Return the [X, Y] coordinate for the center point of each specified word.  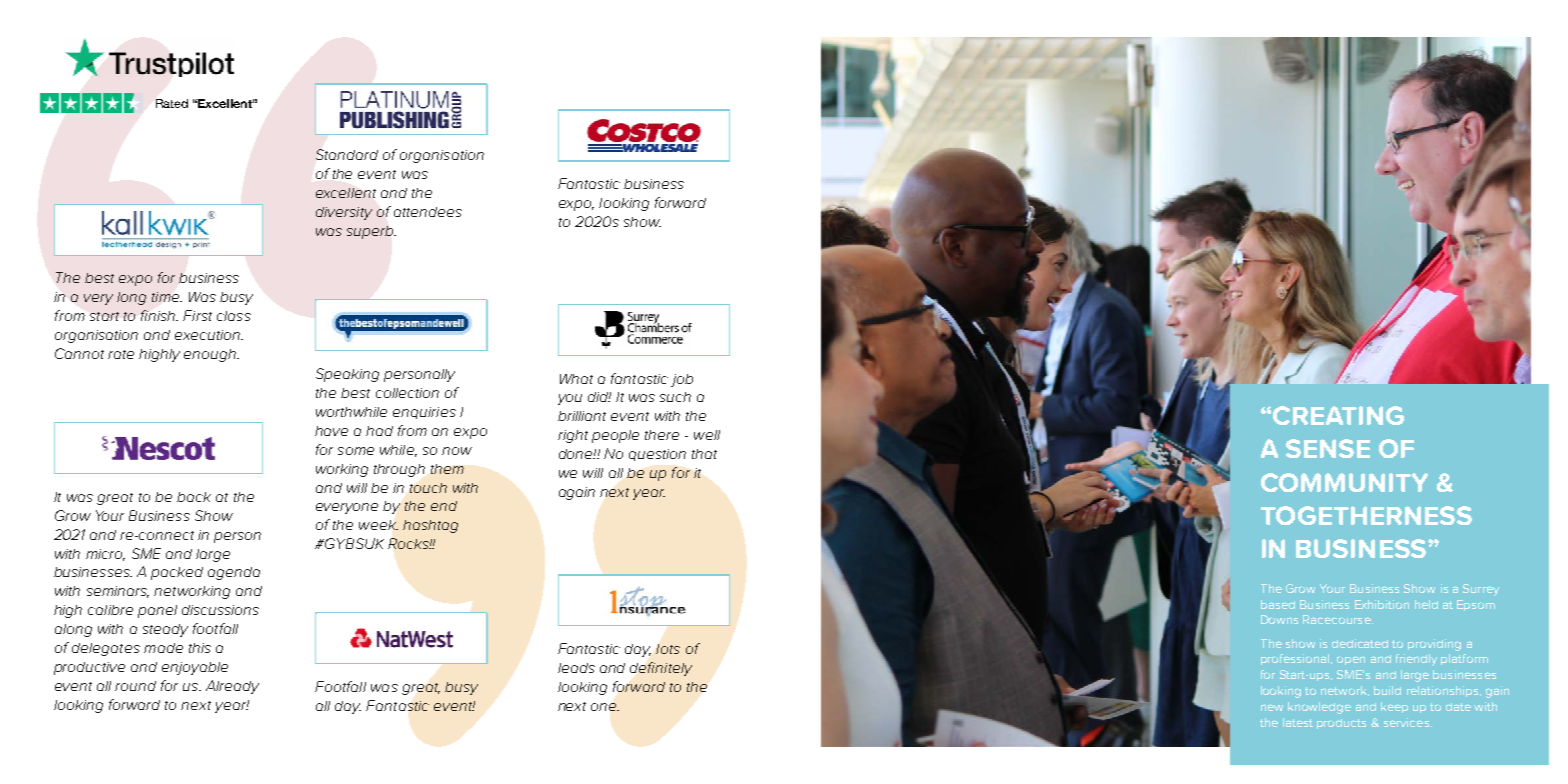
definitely [661, 669]
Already [232, 687]
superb [371, 232]
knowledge [1319, 708]
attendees [428, 212]
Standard [347, 154]
